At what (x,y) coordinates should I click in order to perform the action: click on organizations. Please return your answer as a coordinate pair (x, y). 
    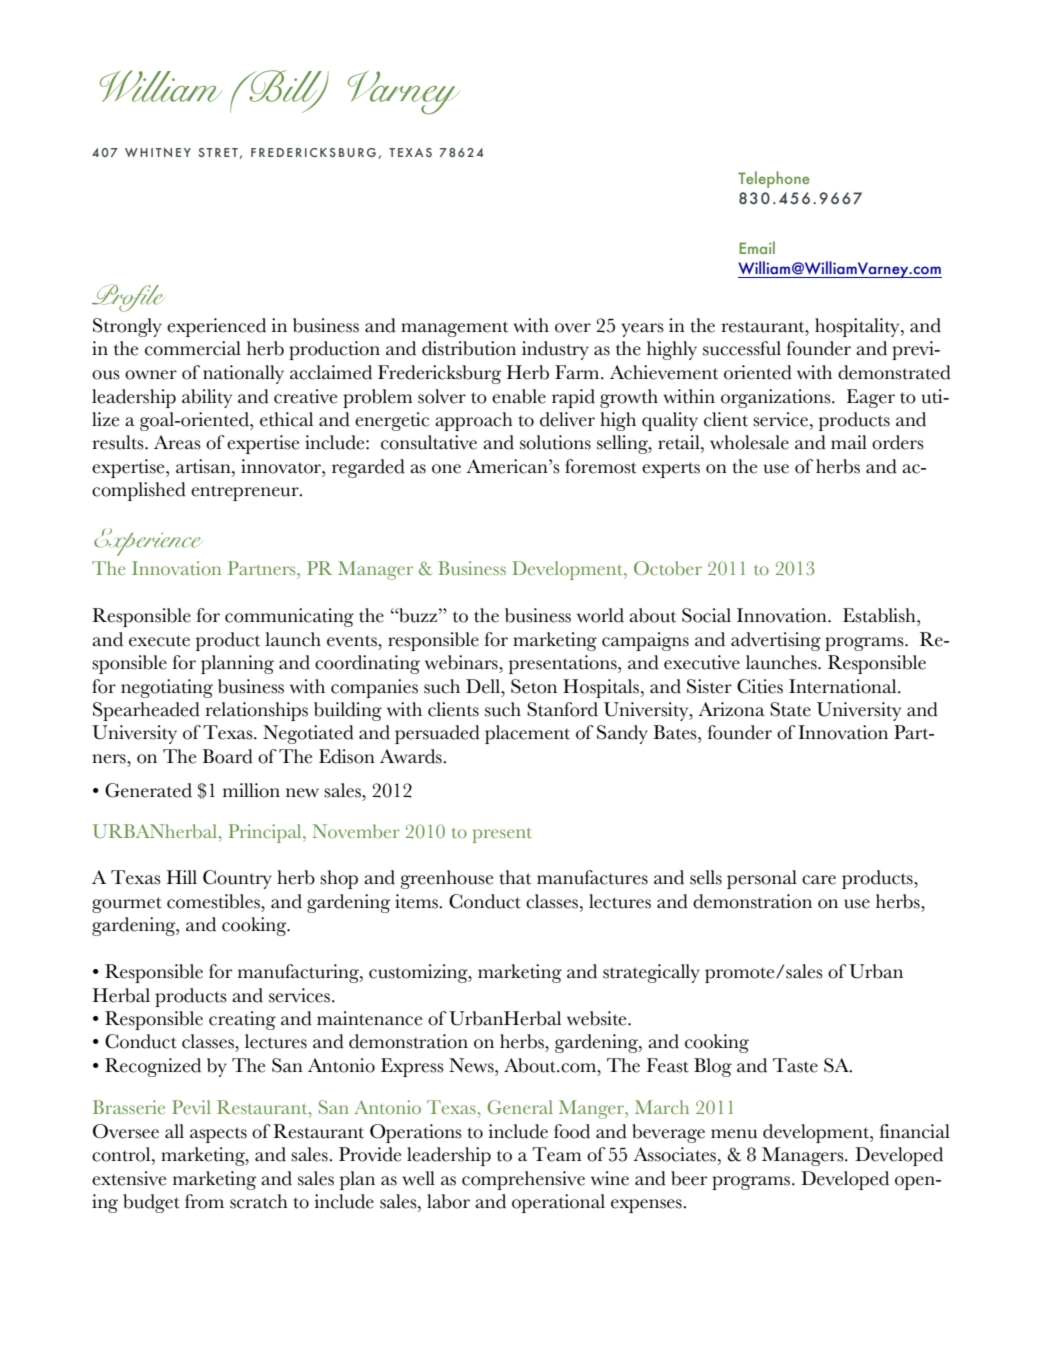
    Looking at the image, I should click on (777, 398).
